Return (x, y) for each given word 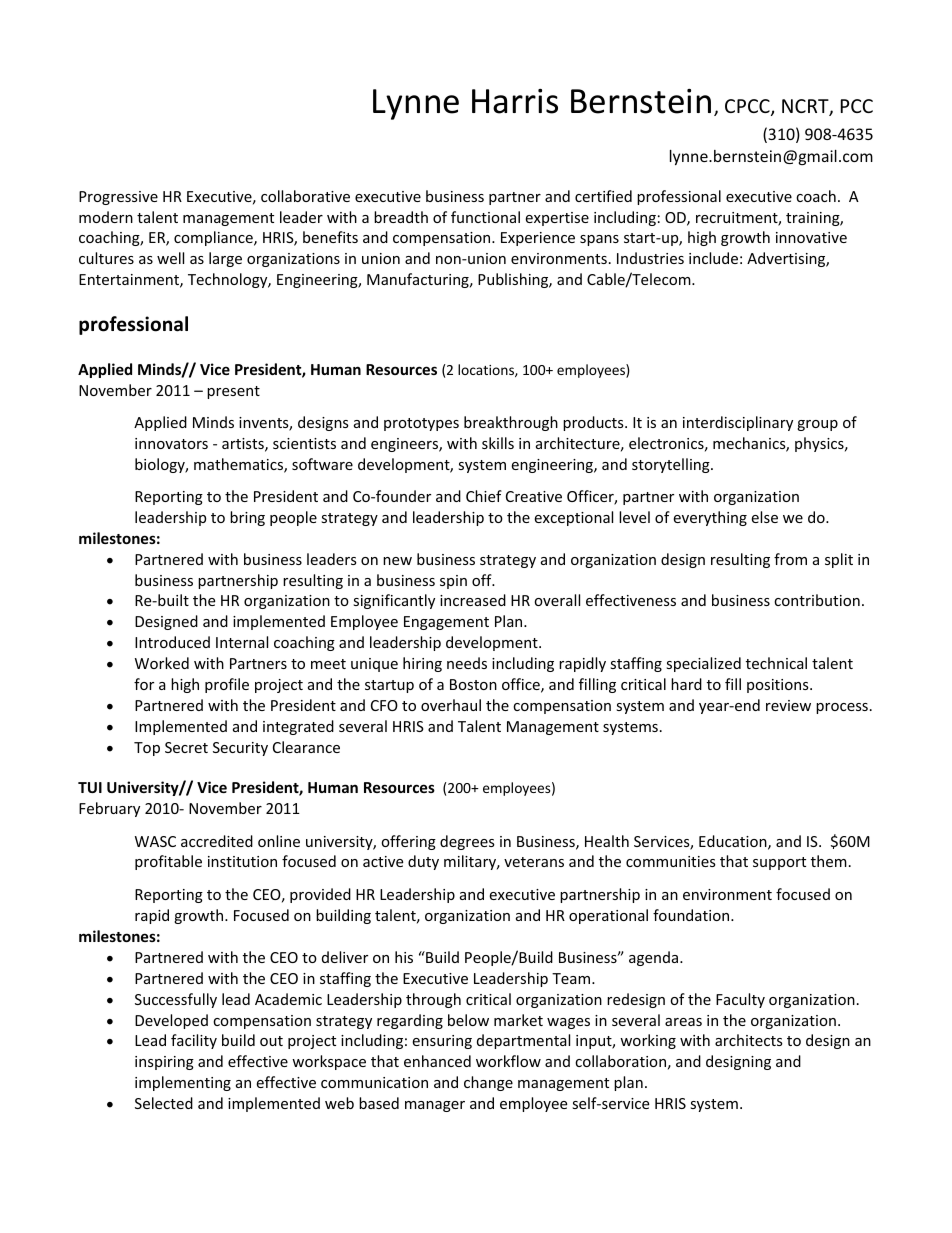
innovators (171, 443)
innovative (811, 237)
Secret (186, 747)
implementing (183, 1083)
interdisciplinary (738, 423)
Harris (515, 101)
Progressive (118, 198)
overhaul (451, 705)
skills (498, 443)
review (788, 705)
